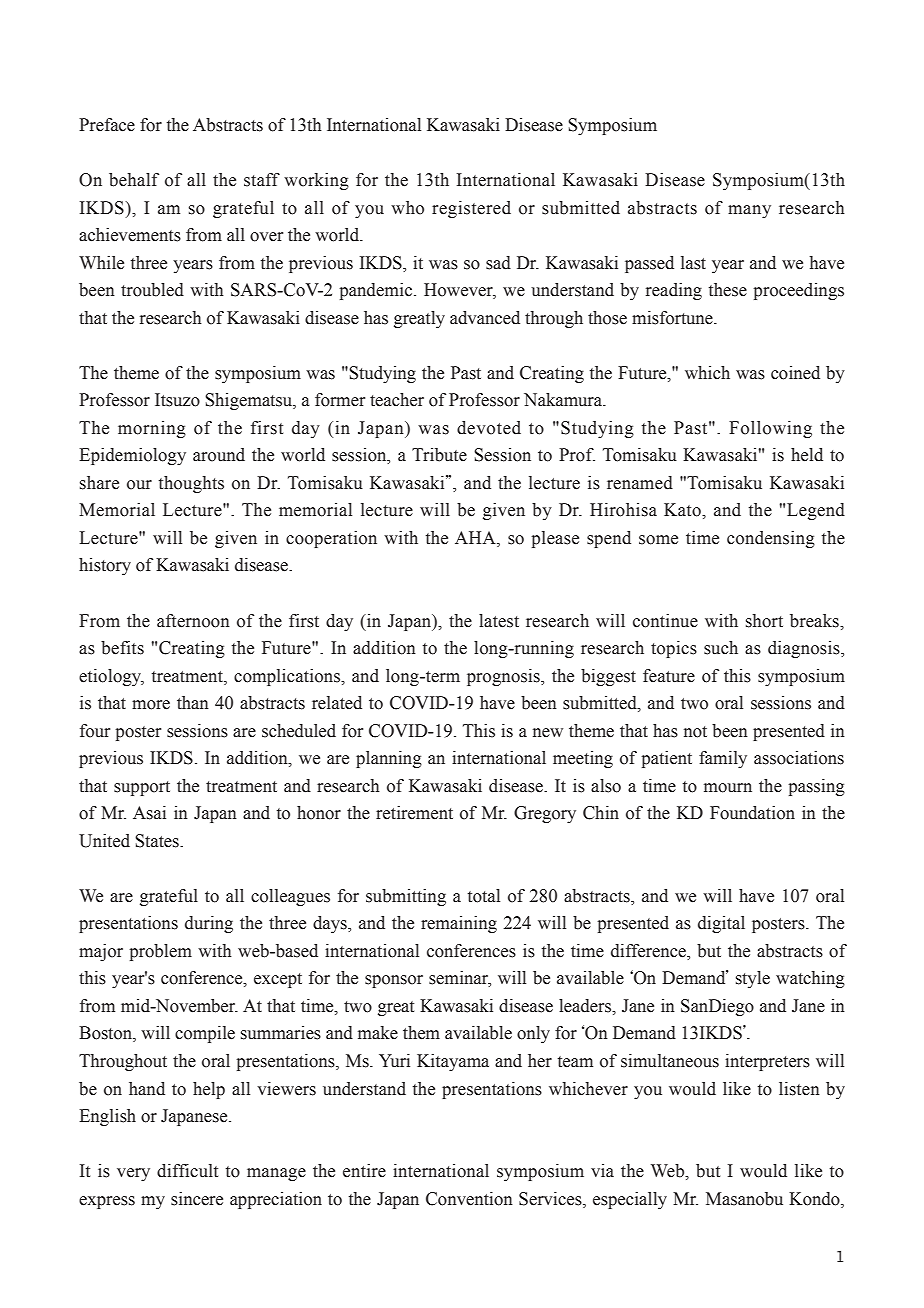 The image size is (924, 1308). What do you see at coordinates (459, 924) in the screenshot?
I see `remaining` at bounding box center [459, 924].
